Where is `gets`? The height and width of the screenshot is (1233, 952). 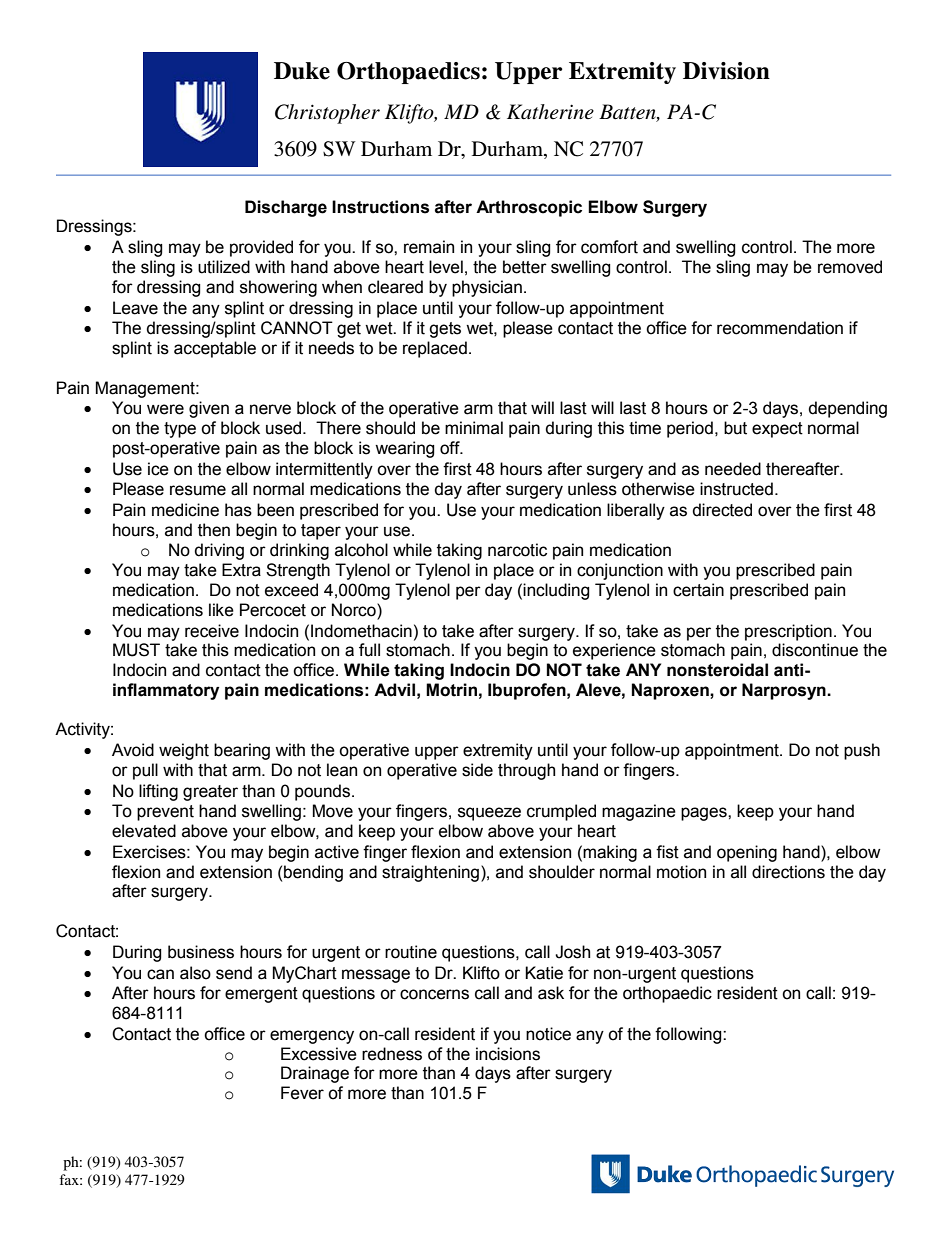 gets is located at coordinates (445, 330).
